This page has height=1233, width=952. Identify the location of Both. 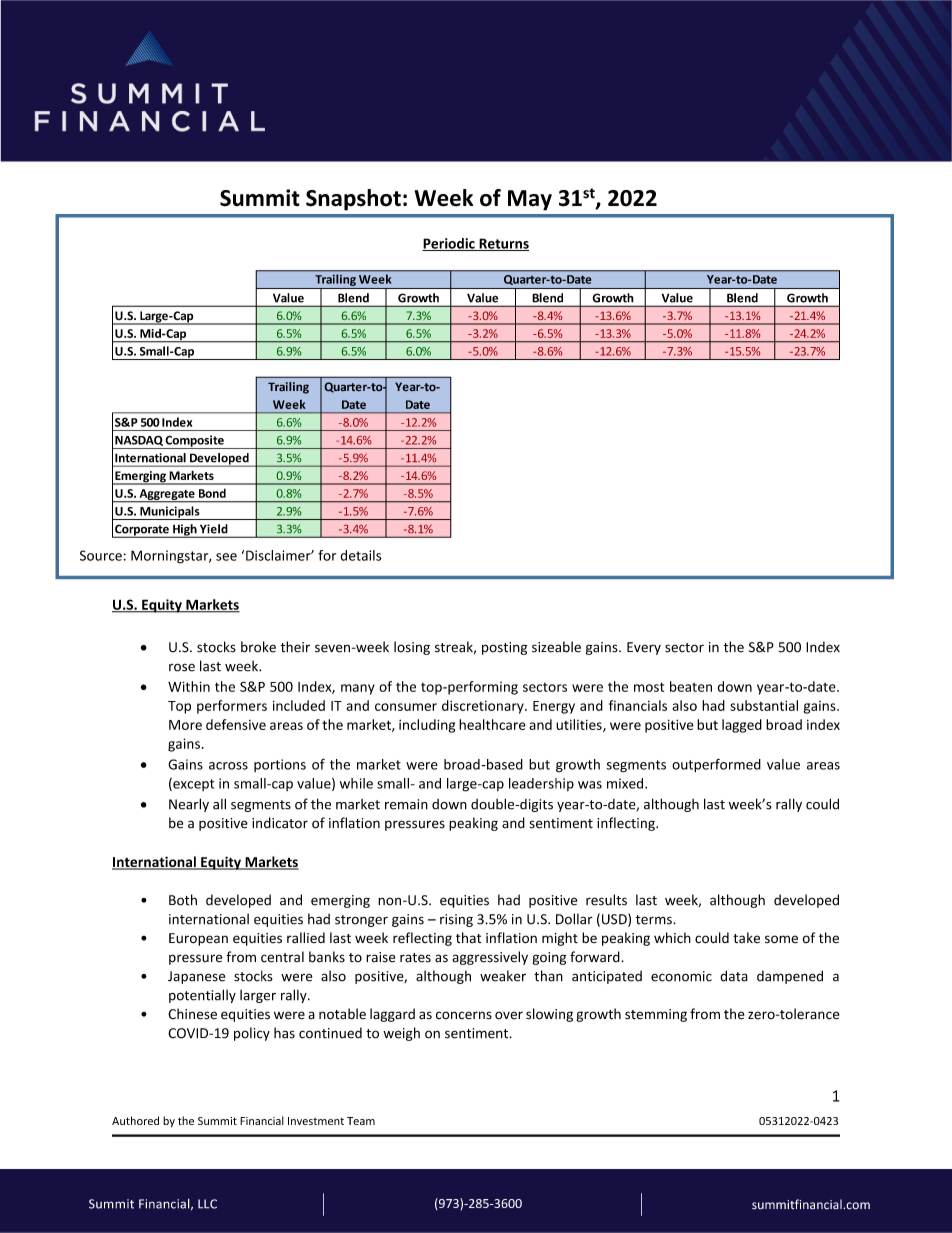
(183, 900).
